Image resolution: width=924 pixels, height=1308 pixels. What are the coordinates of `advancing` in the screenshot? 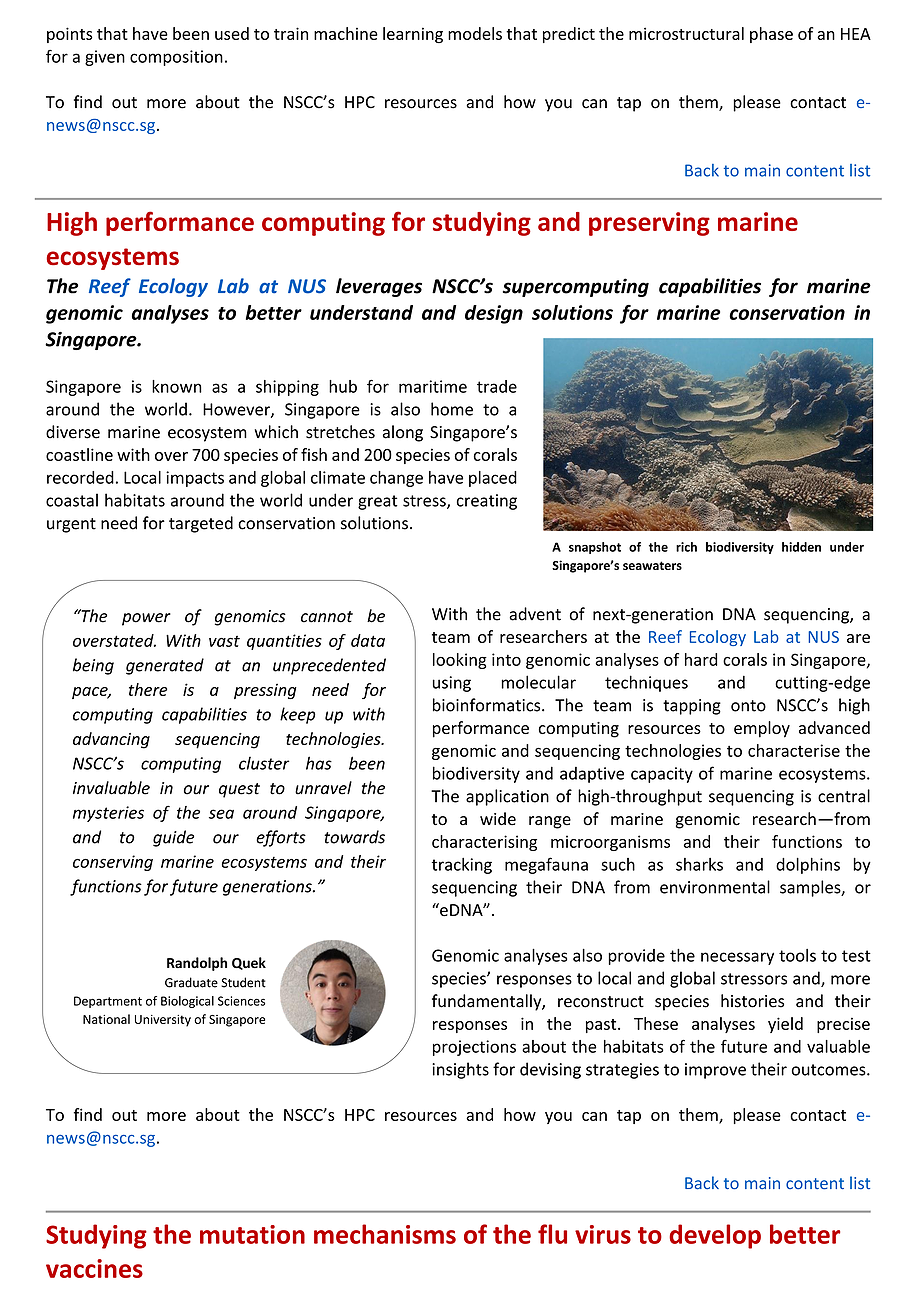 It's located at (111, 740).
